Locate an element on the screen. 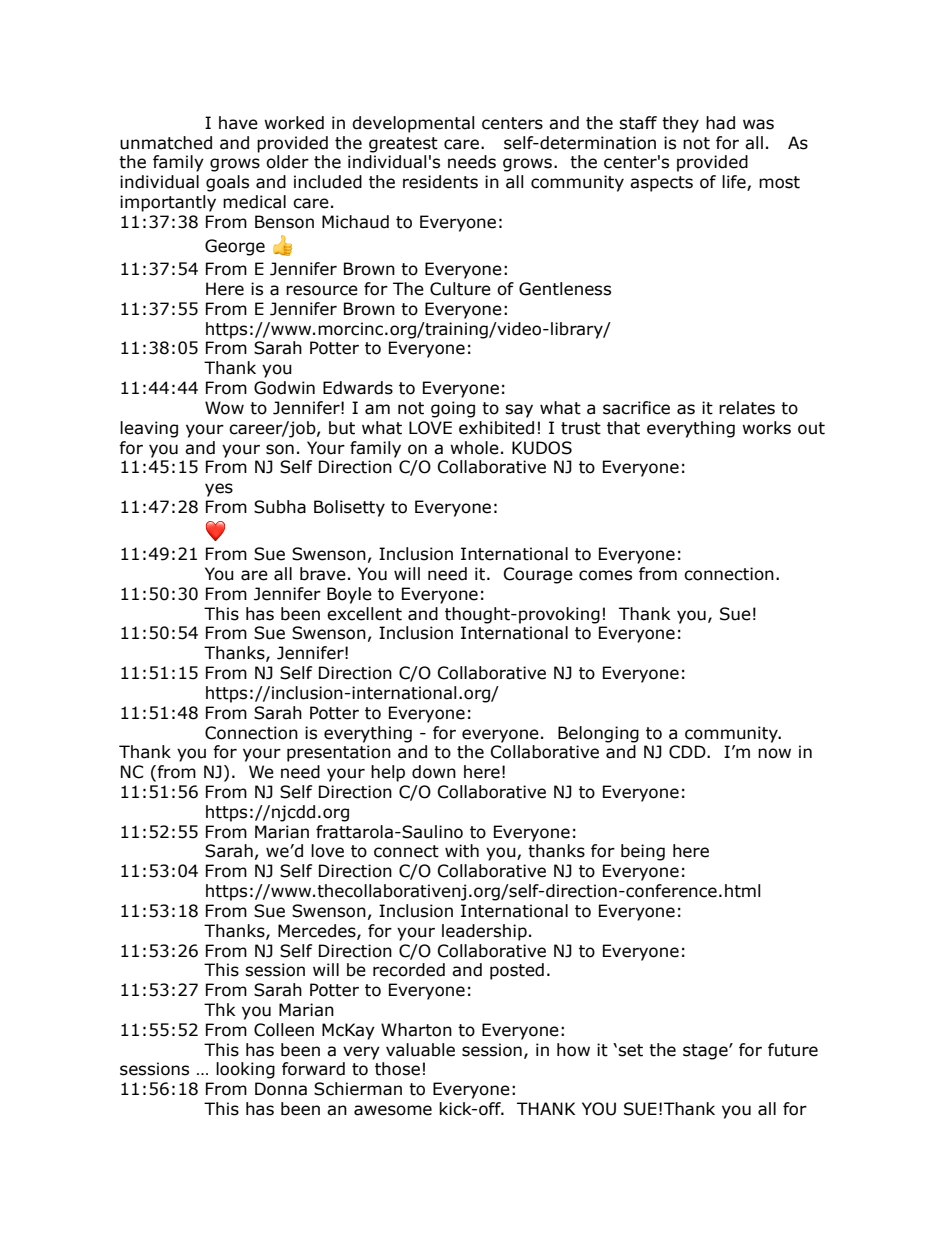  whole is located at coordinates (474, 448).
